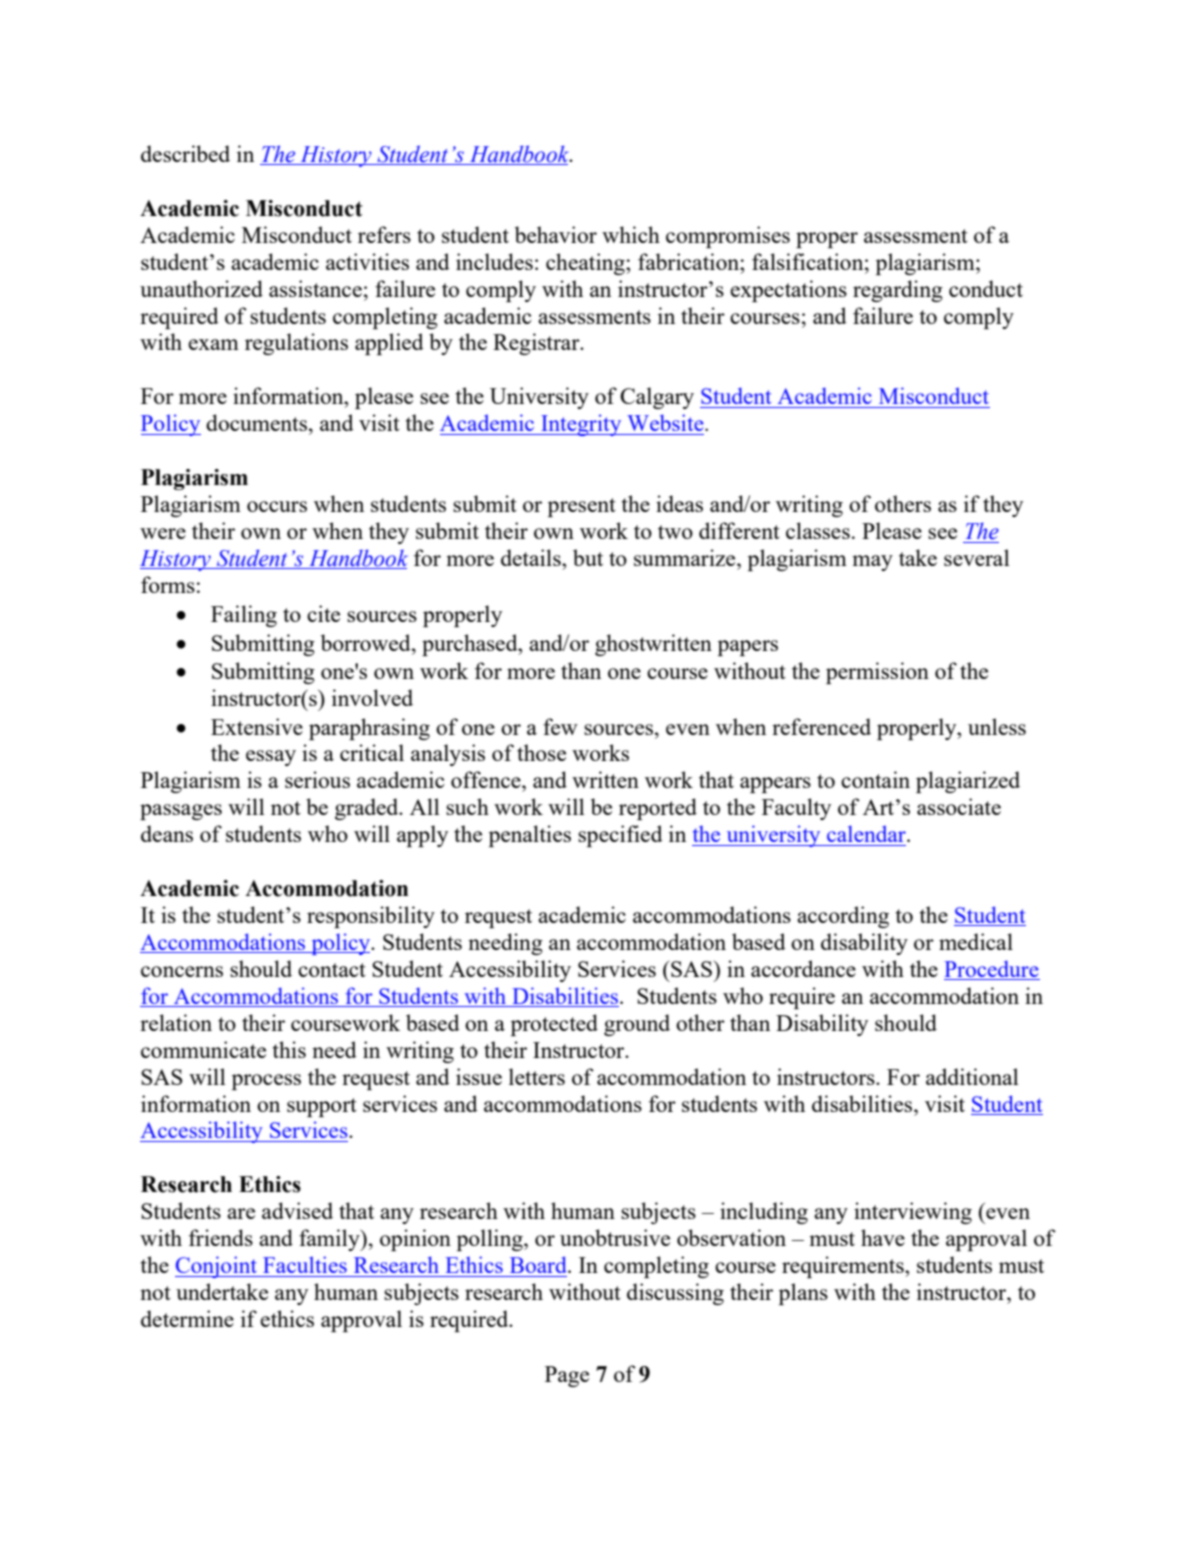 This document has height=1546, width=1195. What do you see at coordinates (560, 726) in the document?
I see `few` at bounding box center [560, 726].
